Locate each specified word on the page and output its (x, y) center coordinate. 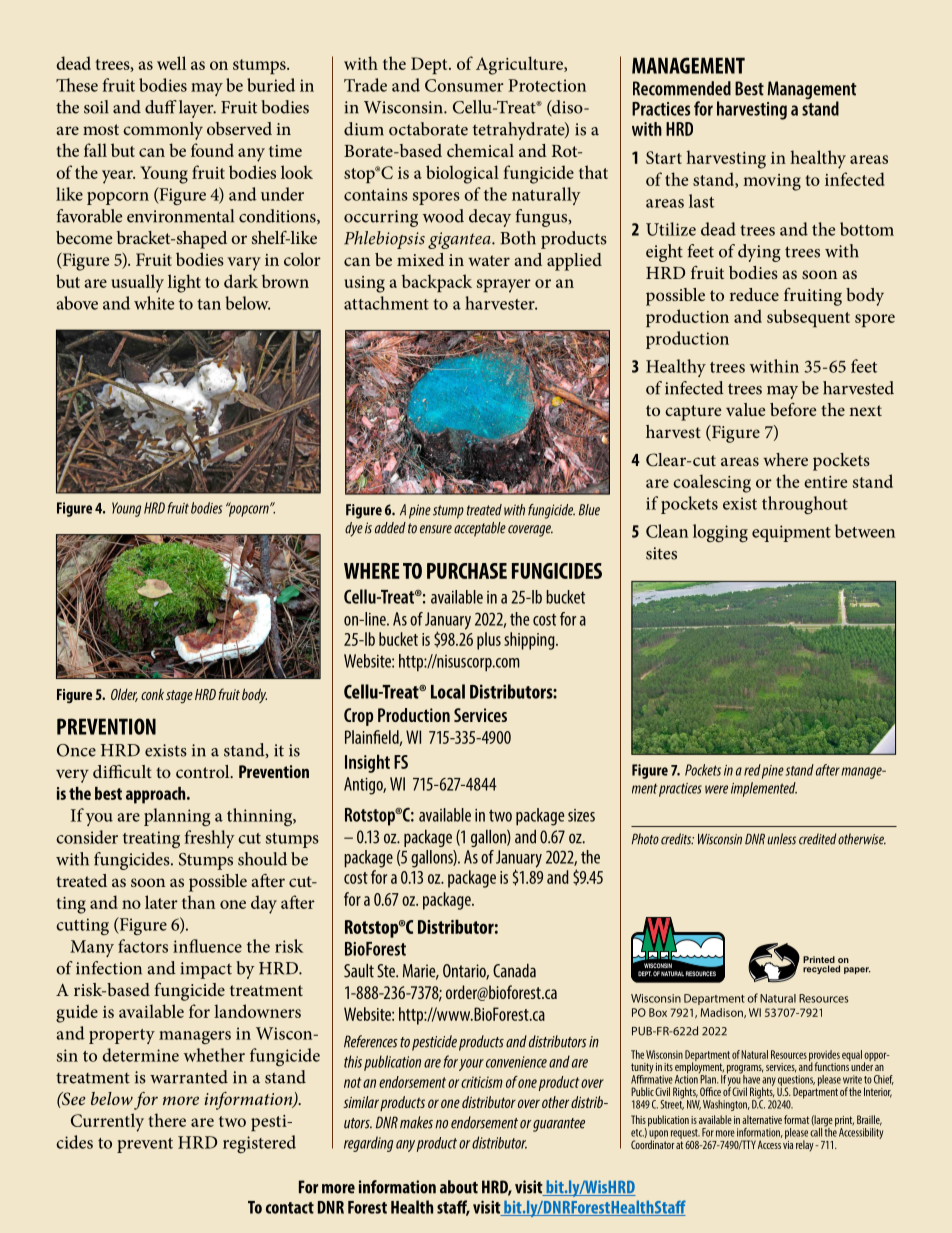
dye (354, 529)
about (459, 1187)
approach (157, 795)
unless (781, 839)
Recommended (682, 88)
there (167, 1120)
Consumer (464, 85)
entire (825, 482)
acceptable (480, 529)
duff (161, 107)
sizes (581, 815)
